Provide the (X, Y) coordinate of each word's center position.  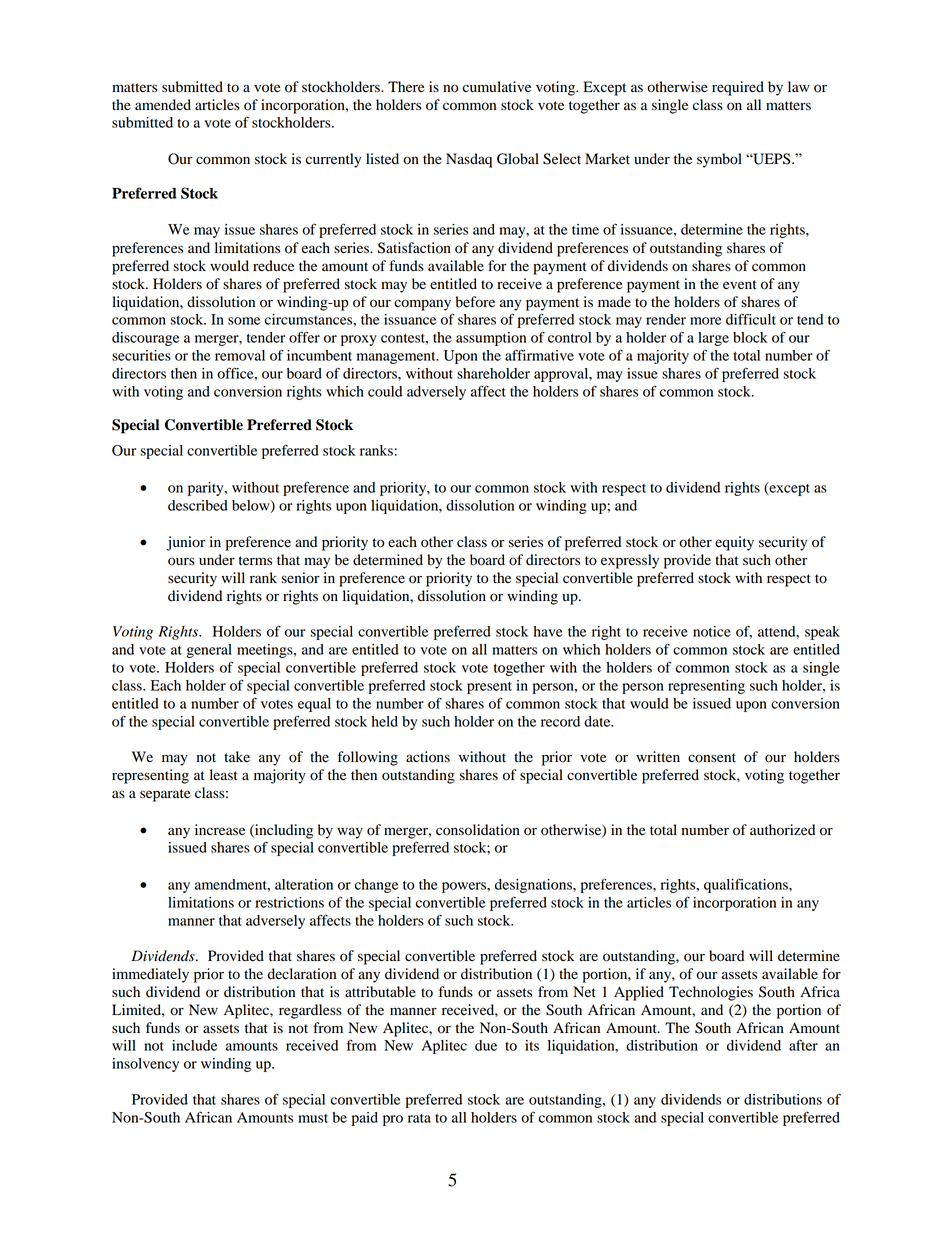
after (803, 1045)
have (548, 631)
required (738, 88)
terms (255, 560)
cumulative (497, 87)
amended (163, 105)
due (486, 1045)
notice (712, 631)
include (194, 1045)
